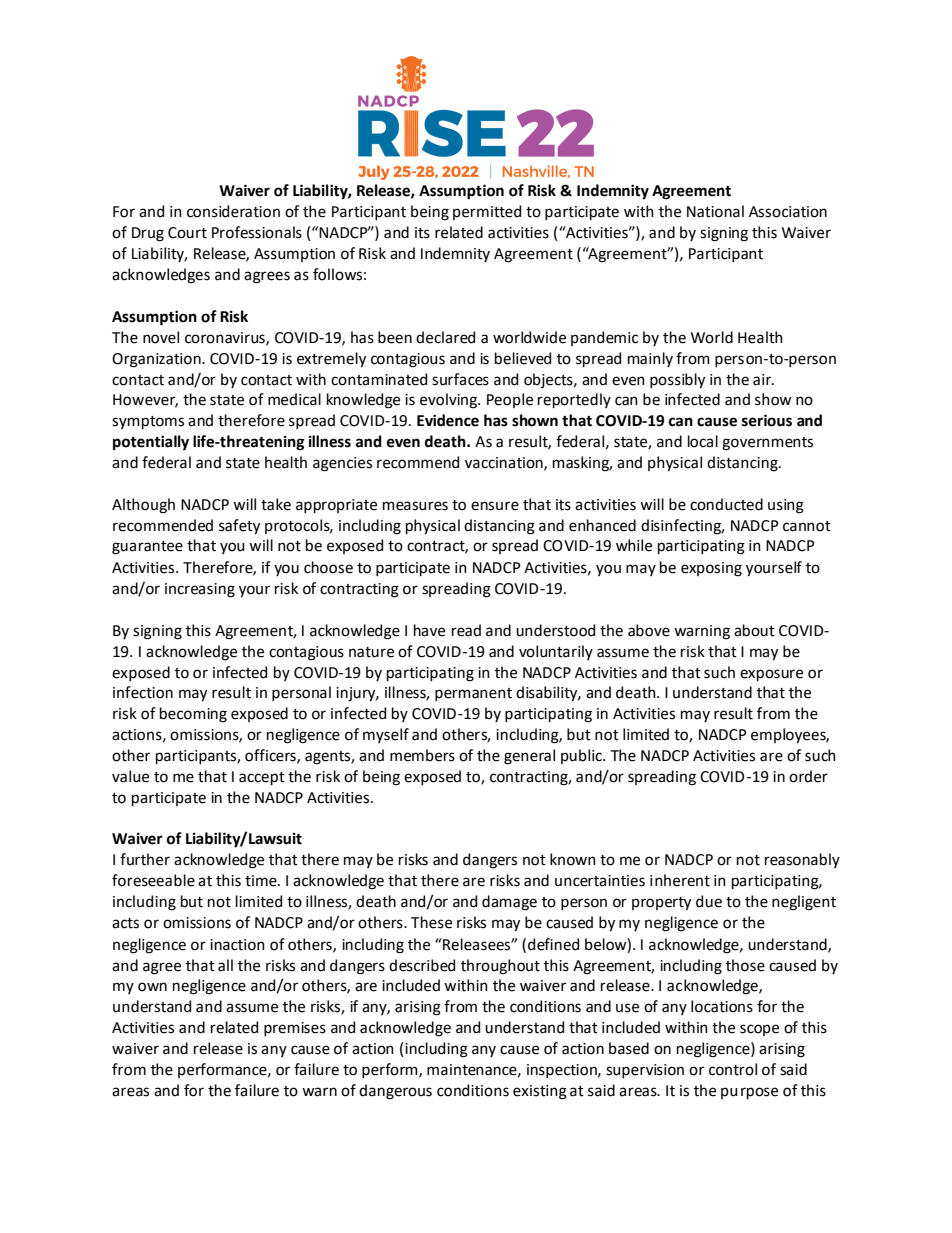  I want to click on inherent, so click(680, 880).
